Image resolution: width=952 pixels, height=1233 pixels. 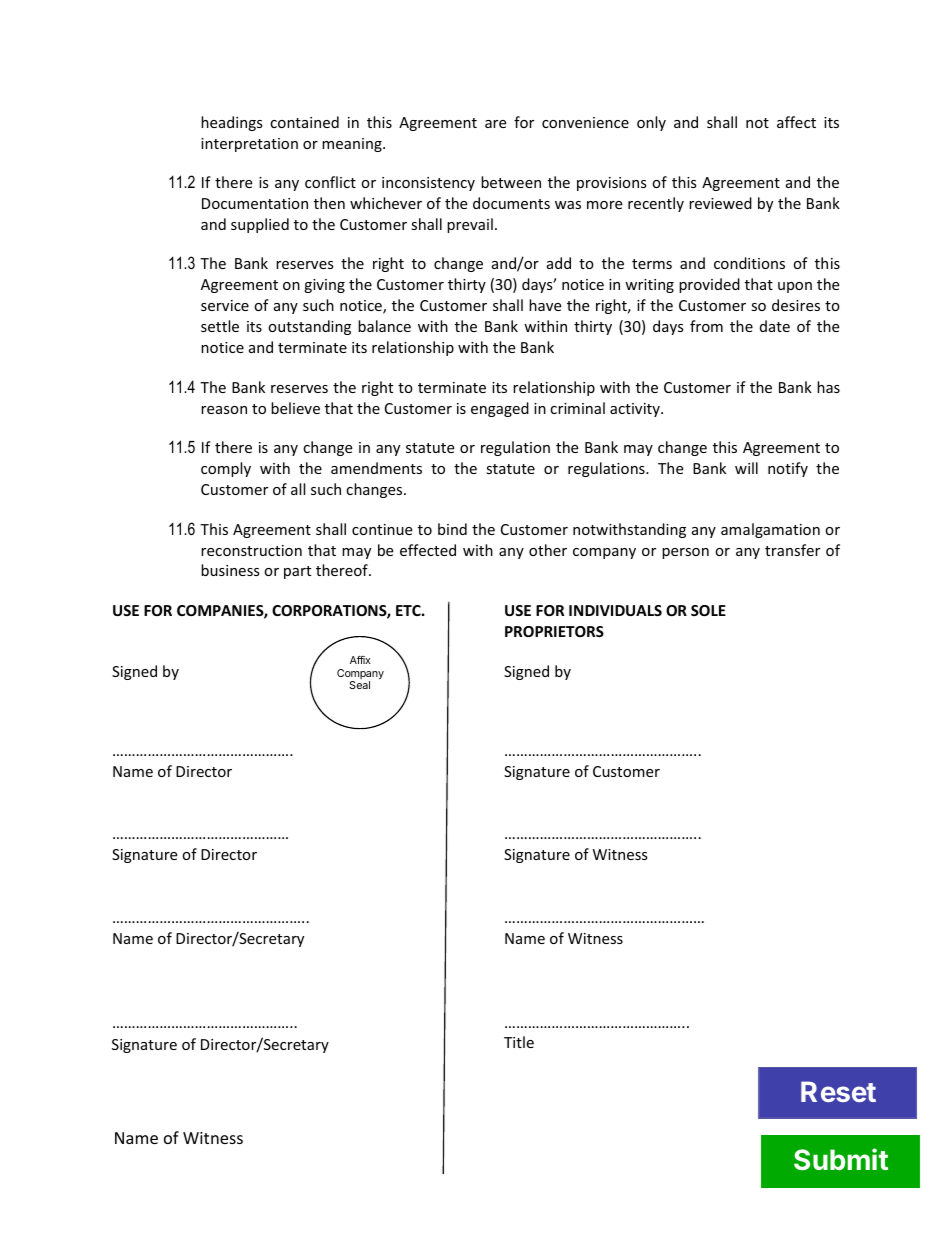 I want to click on other, so click(x=548, y=550).
